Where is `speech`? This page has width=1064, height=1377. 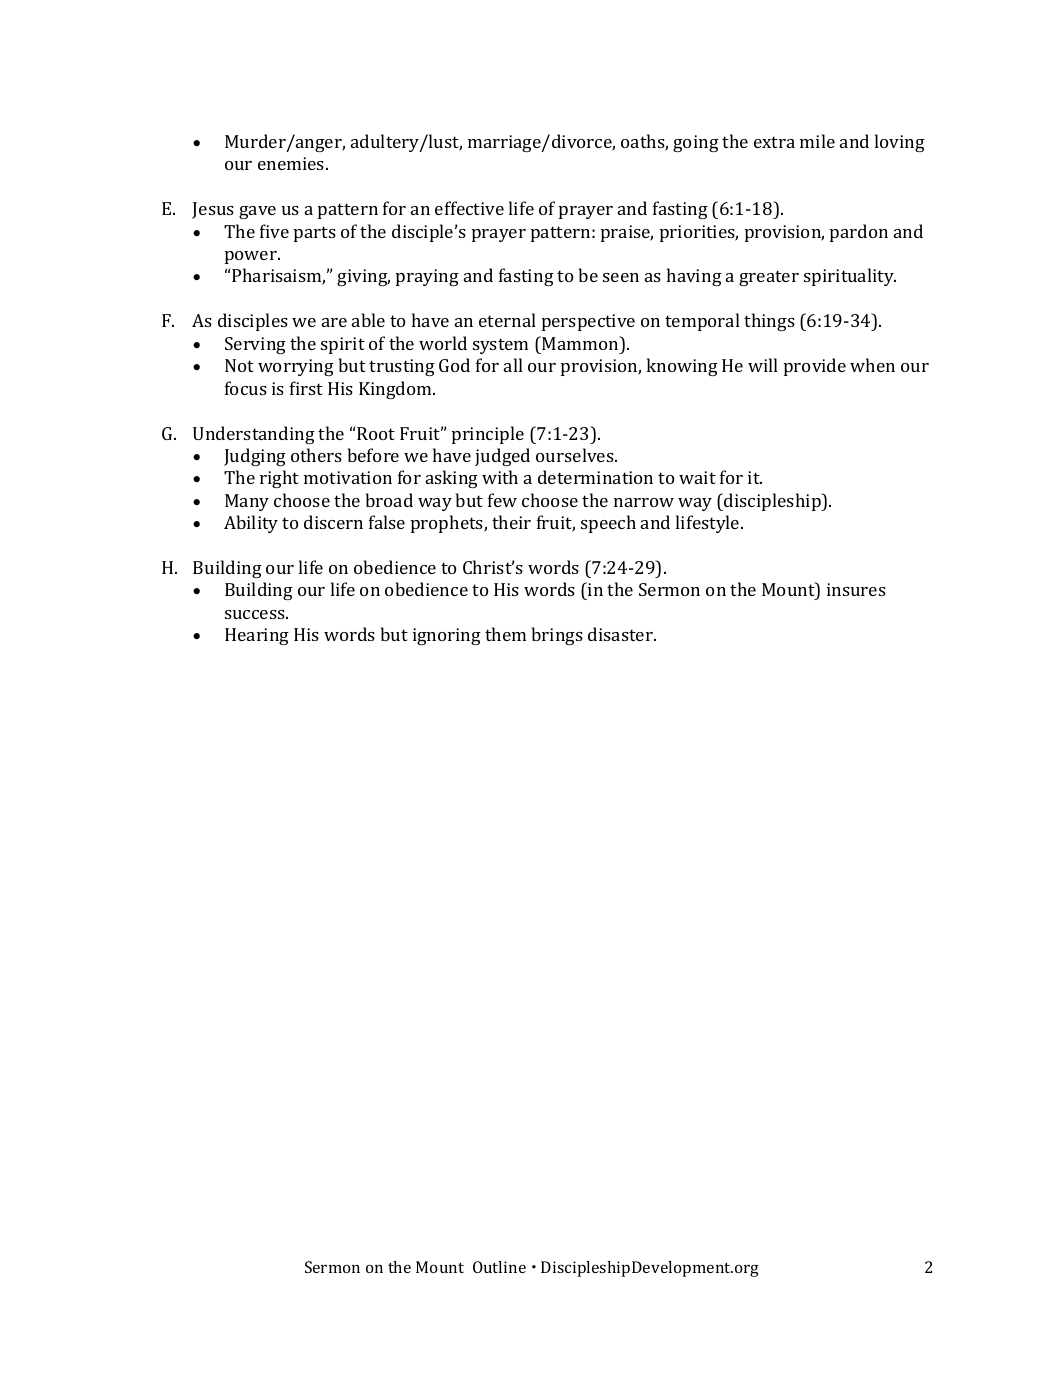 speech is located at coordinates (608, 524).
